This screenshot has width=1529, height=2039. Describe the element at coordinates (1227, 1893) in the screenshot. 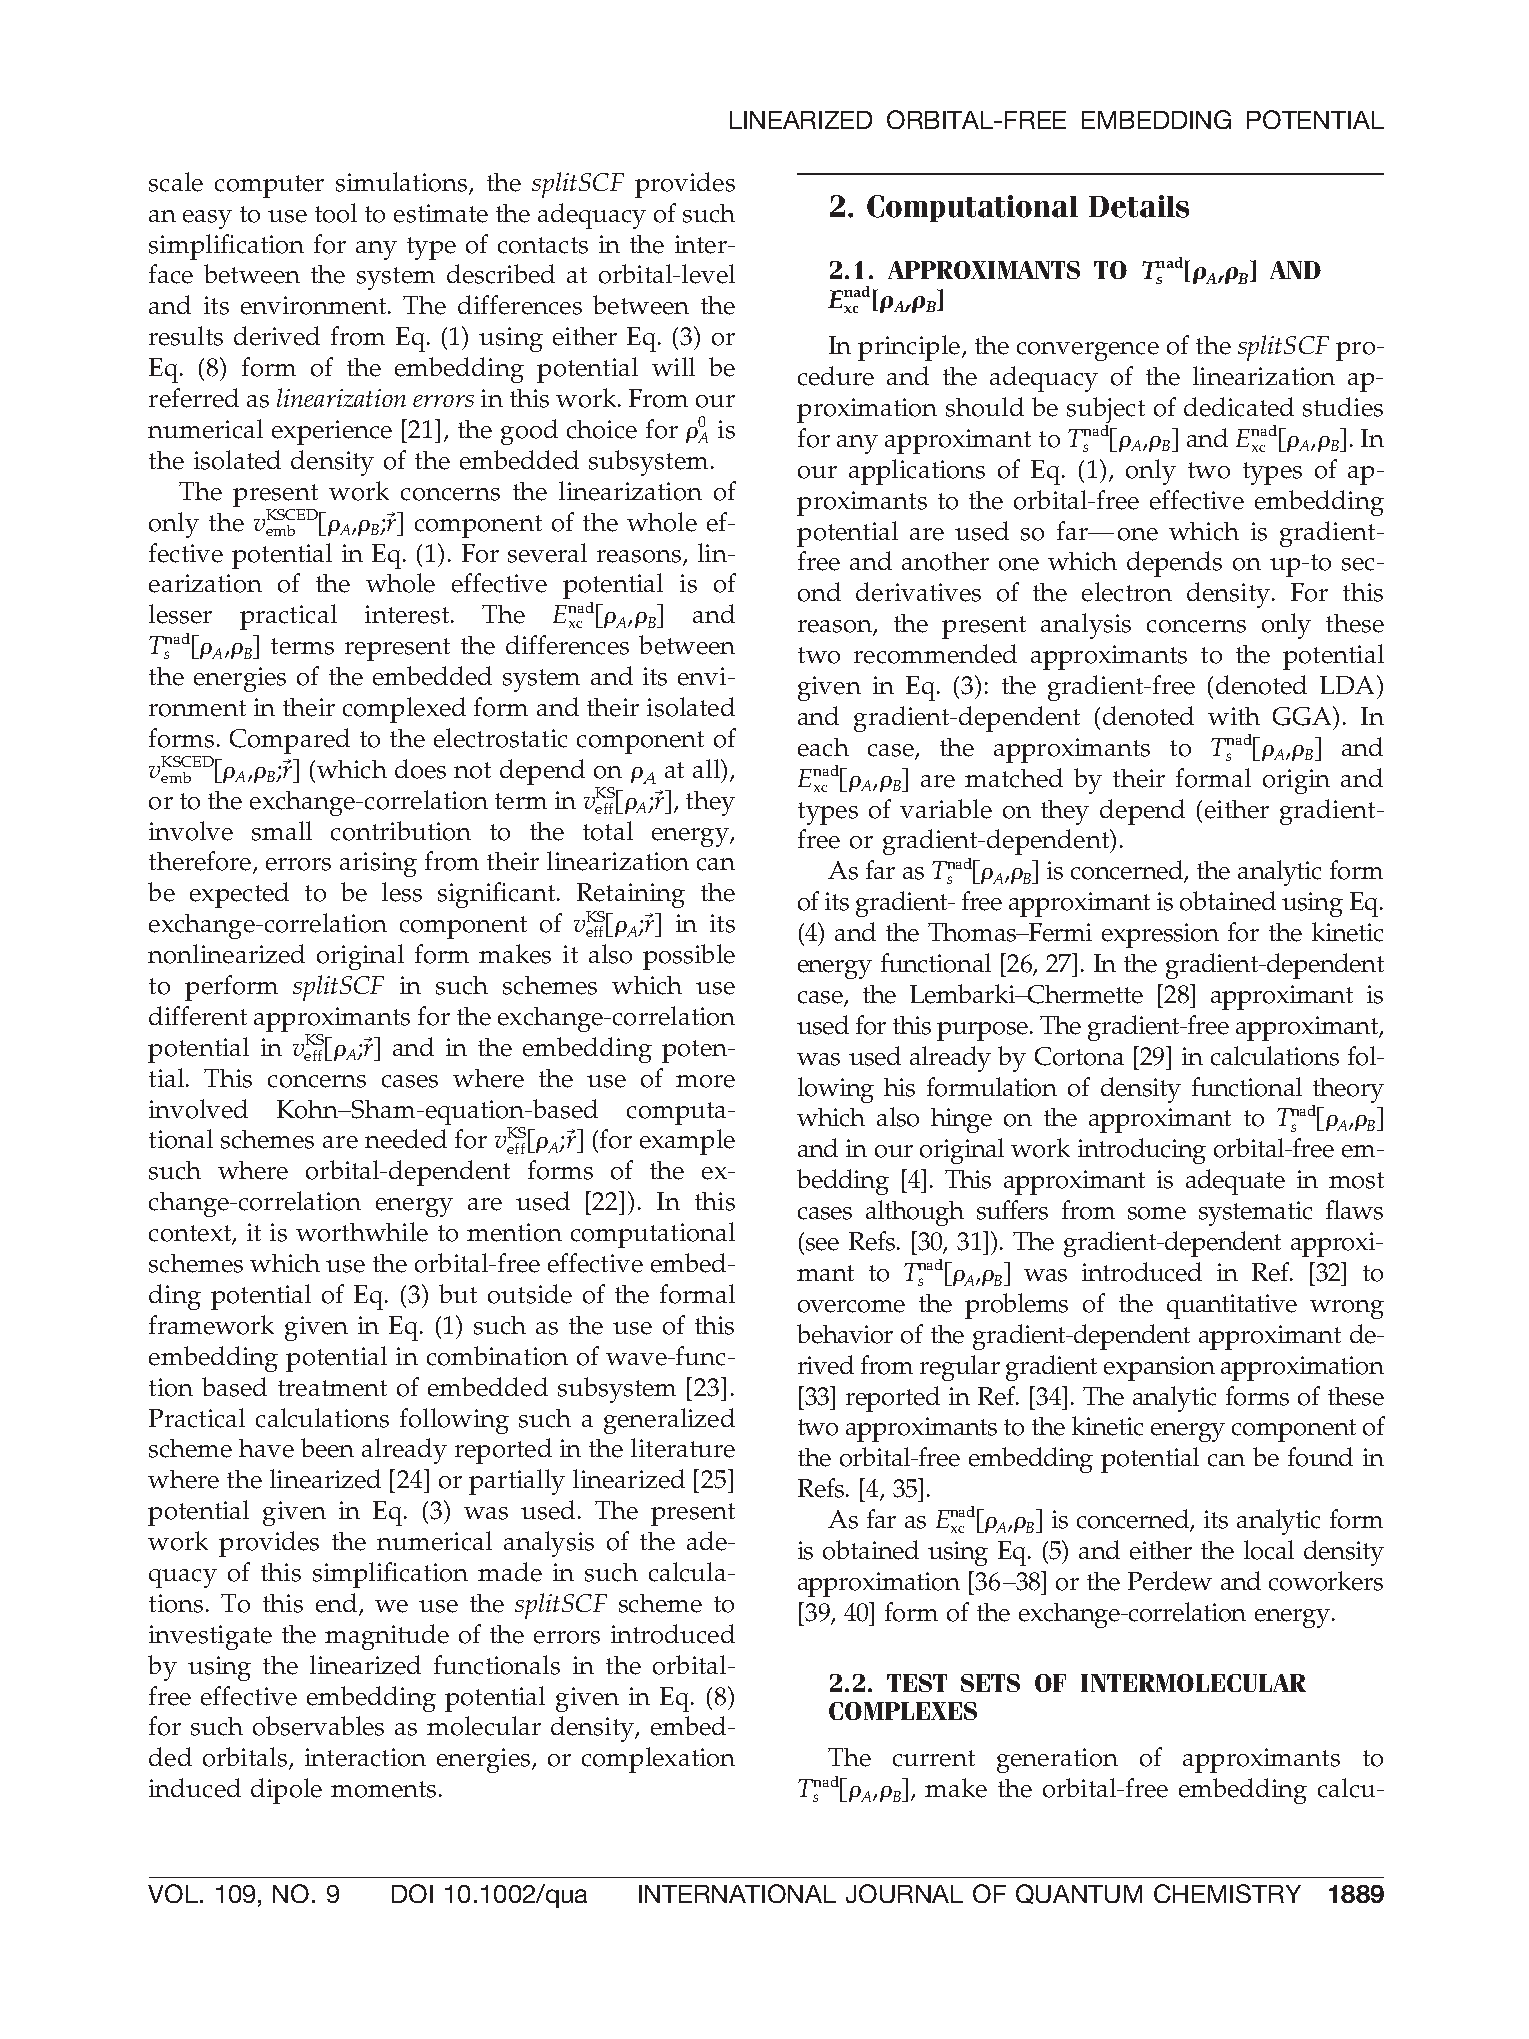

I see `CHEMISTRY` at that location.
